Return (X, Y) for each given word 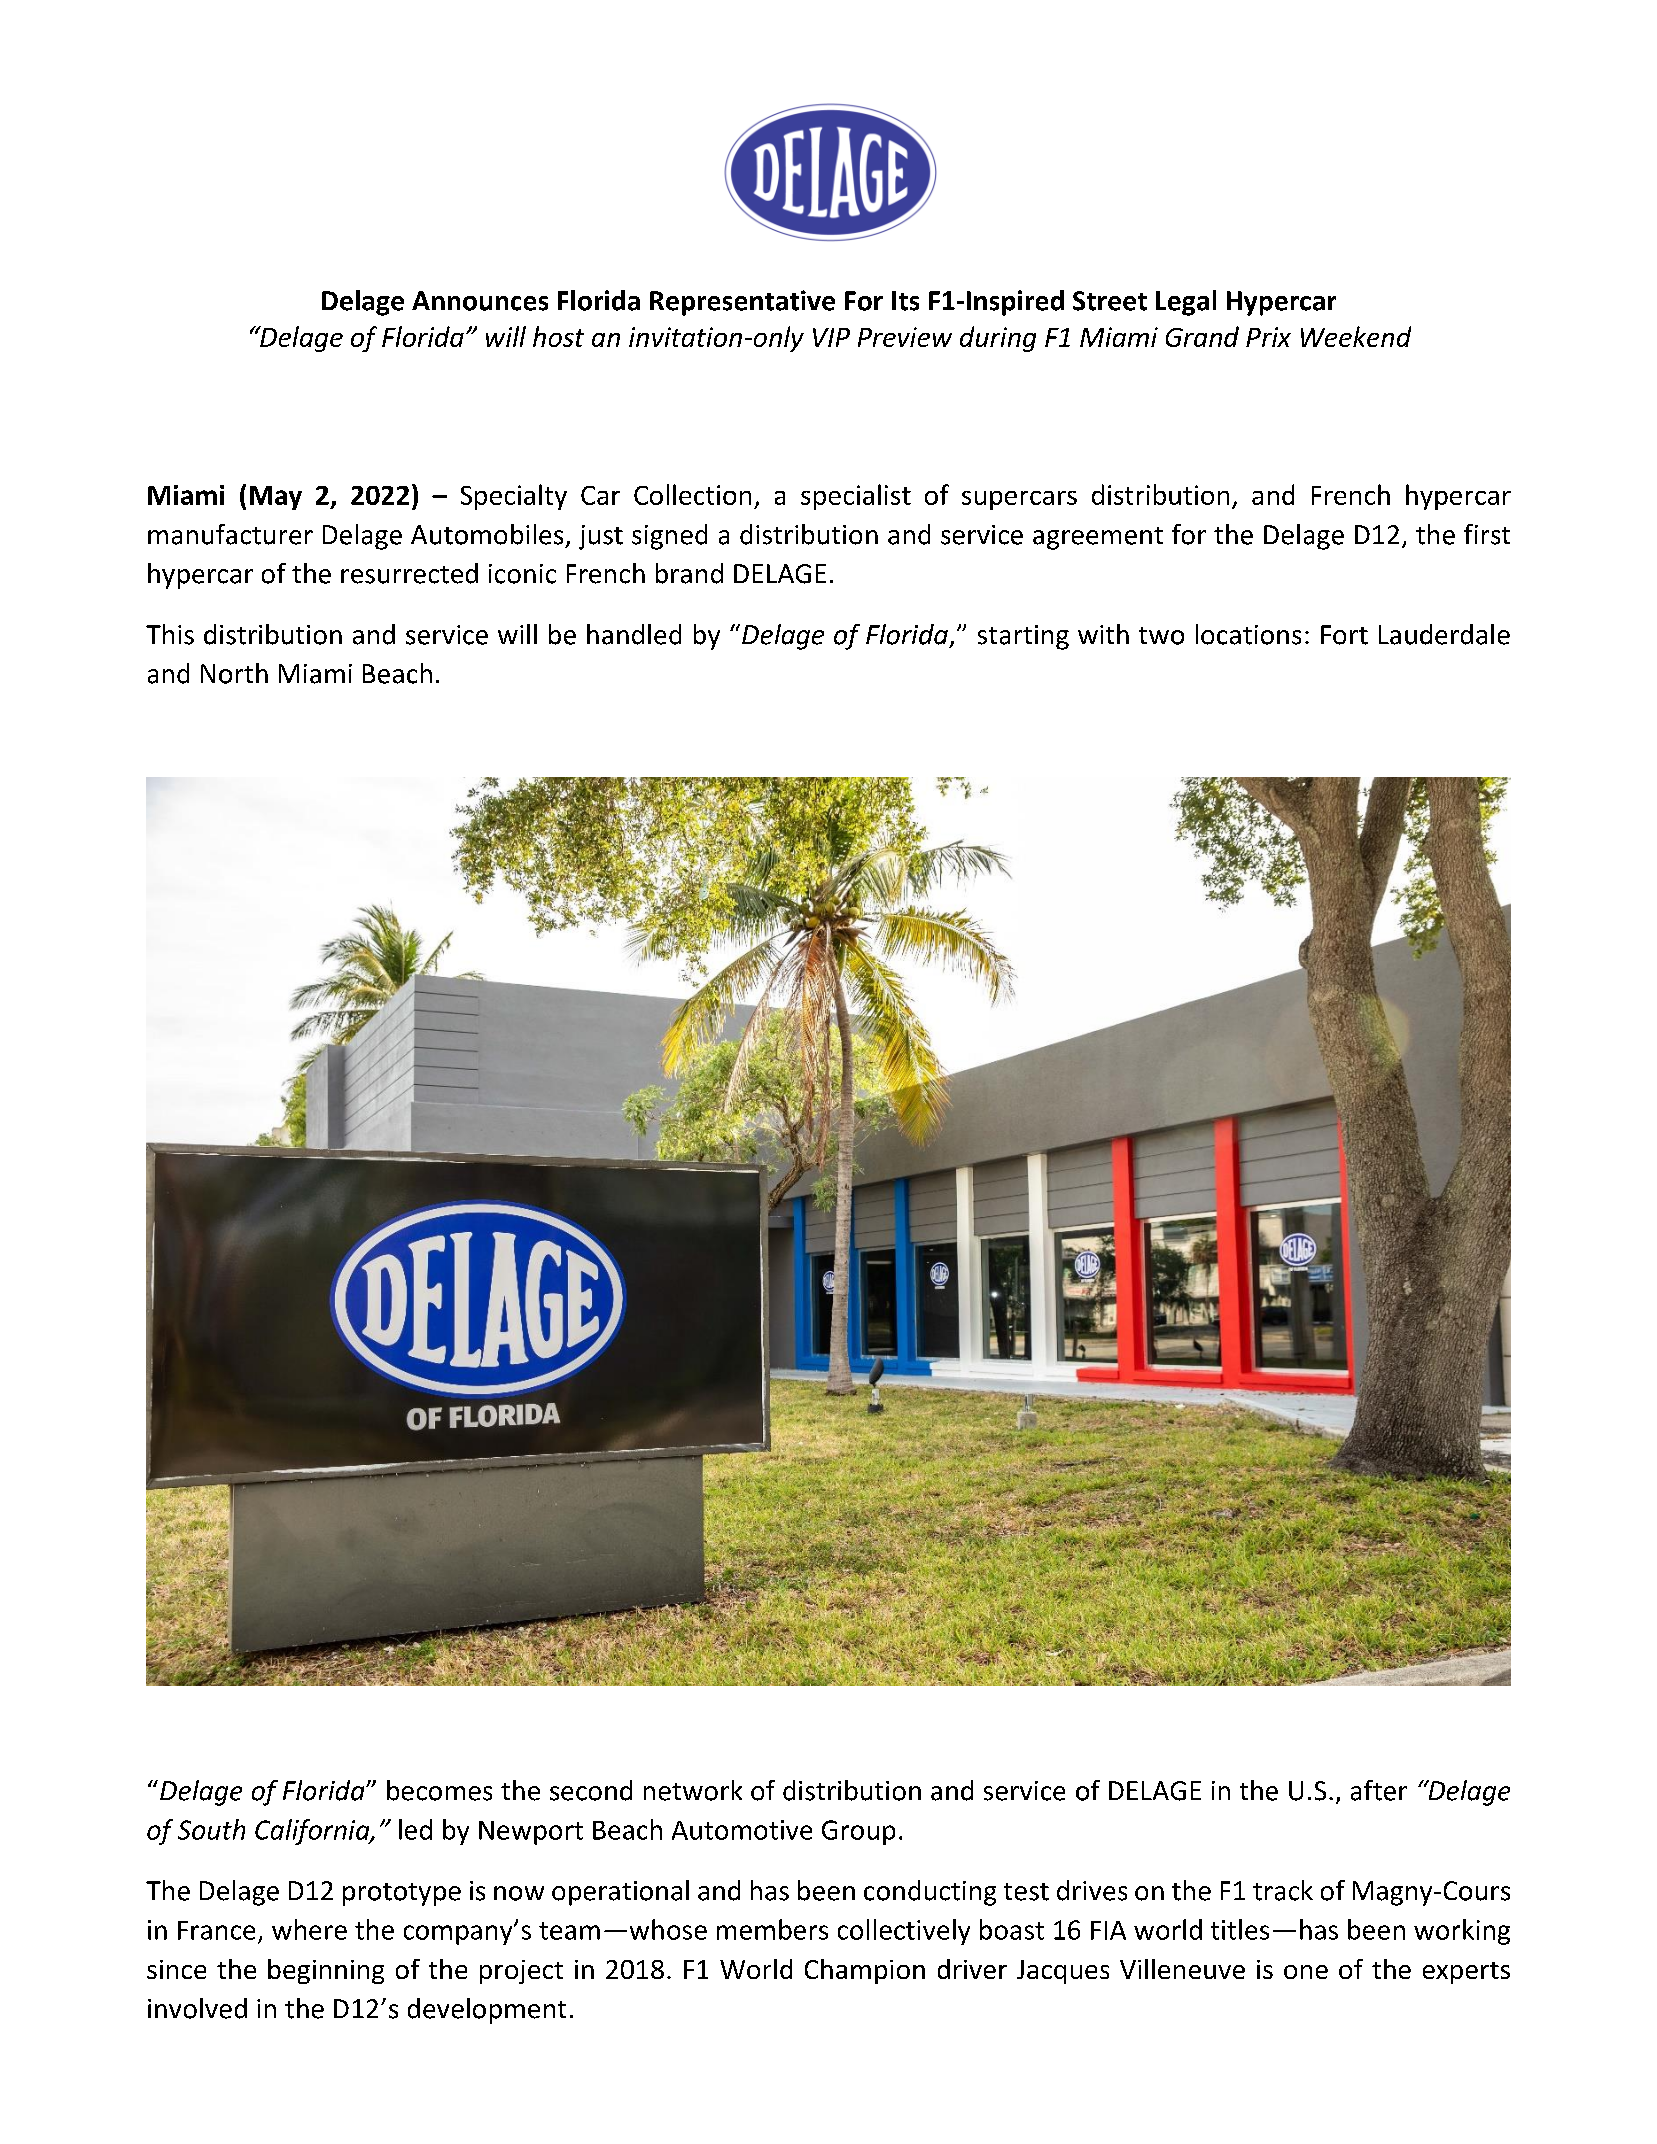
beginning (326, 1971)
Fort (1344, 635)
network (693, 1790)
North (234, 673)
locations (1248, 634)
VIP (831, 337)
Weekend (1356, 336)
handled (634, 634)
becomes (439, 1790)
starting (1023, 637)
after (1379, 1790)
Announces (480, 301)
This (170, 634)
